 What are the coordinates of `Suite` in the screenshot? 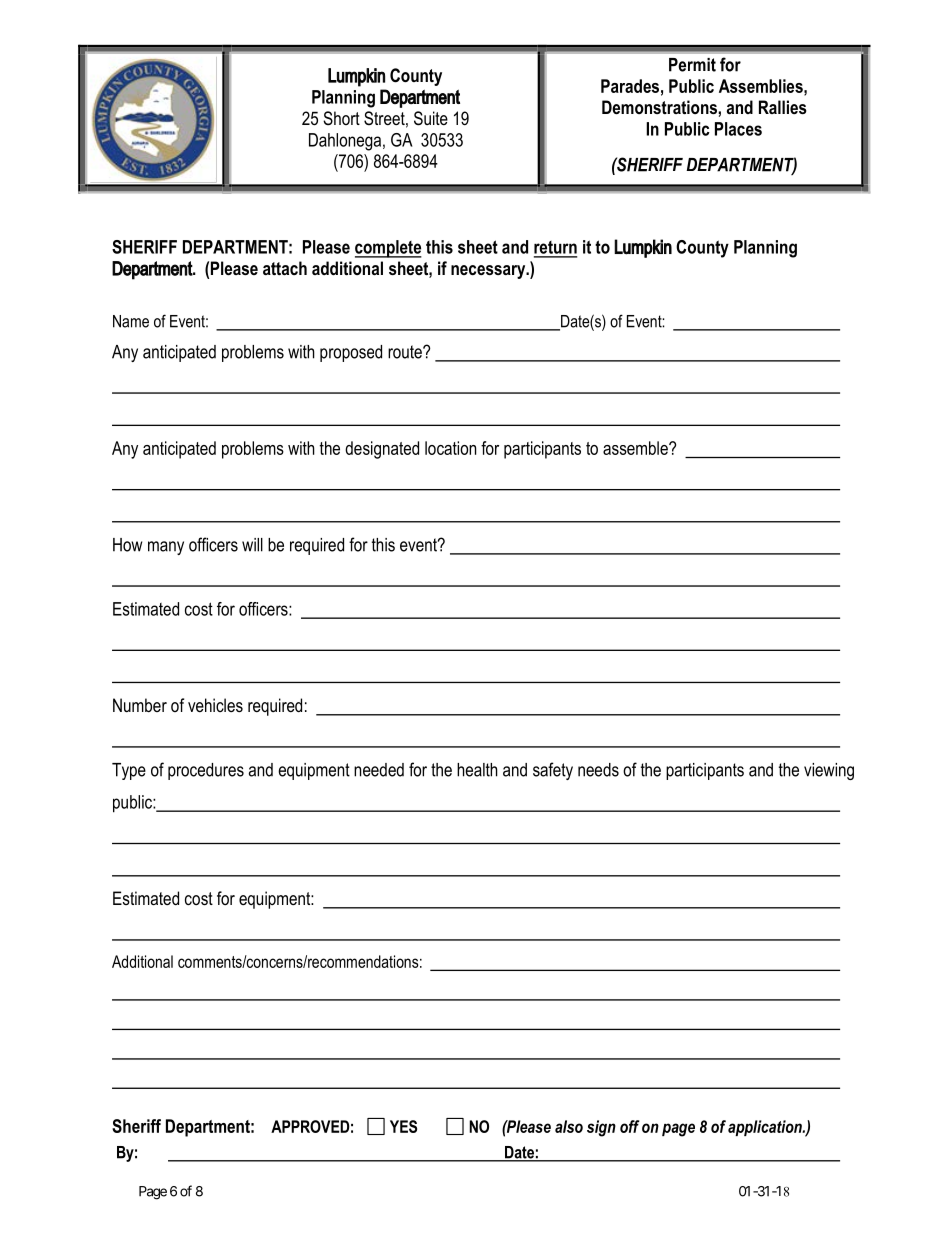 It's located at (431, 118).
